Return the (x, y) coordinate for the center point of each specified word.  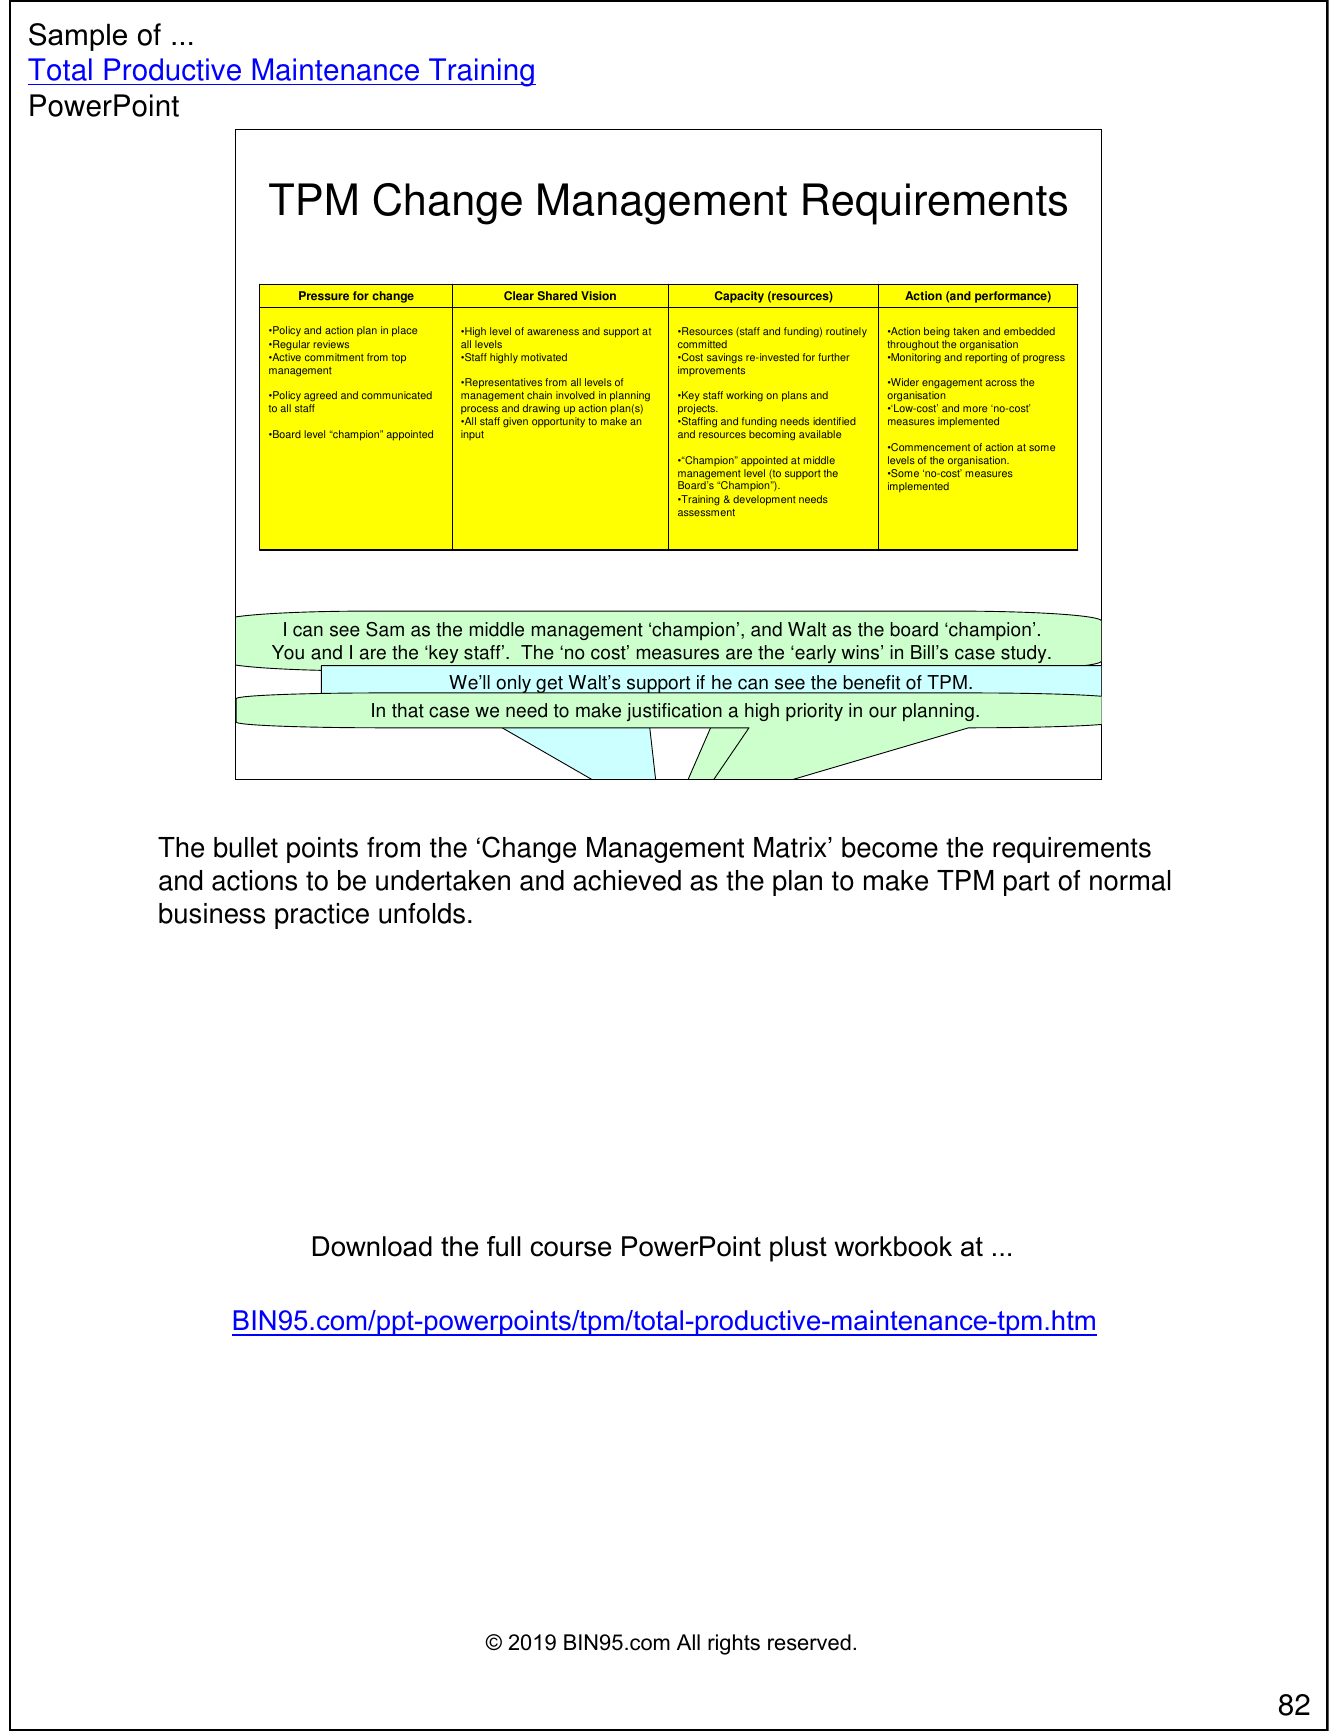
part (1027, 883)
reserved (809, 1642)
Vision (598, 295)
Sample (78, 37)
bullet (246, 847)
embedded (1029, 331)
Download (372, 1246)
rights (734, 1644)
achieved (627, 880)
